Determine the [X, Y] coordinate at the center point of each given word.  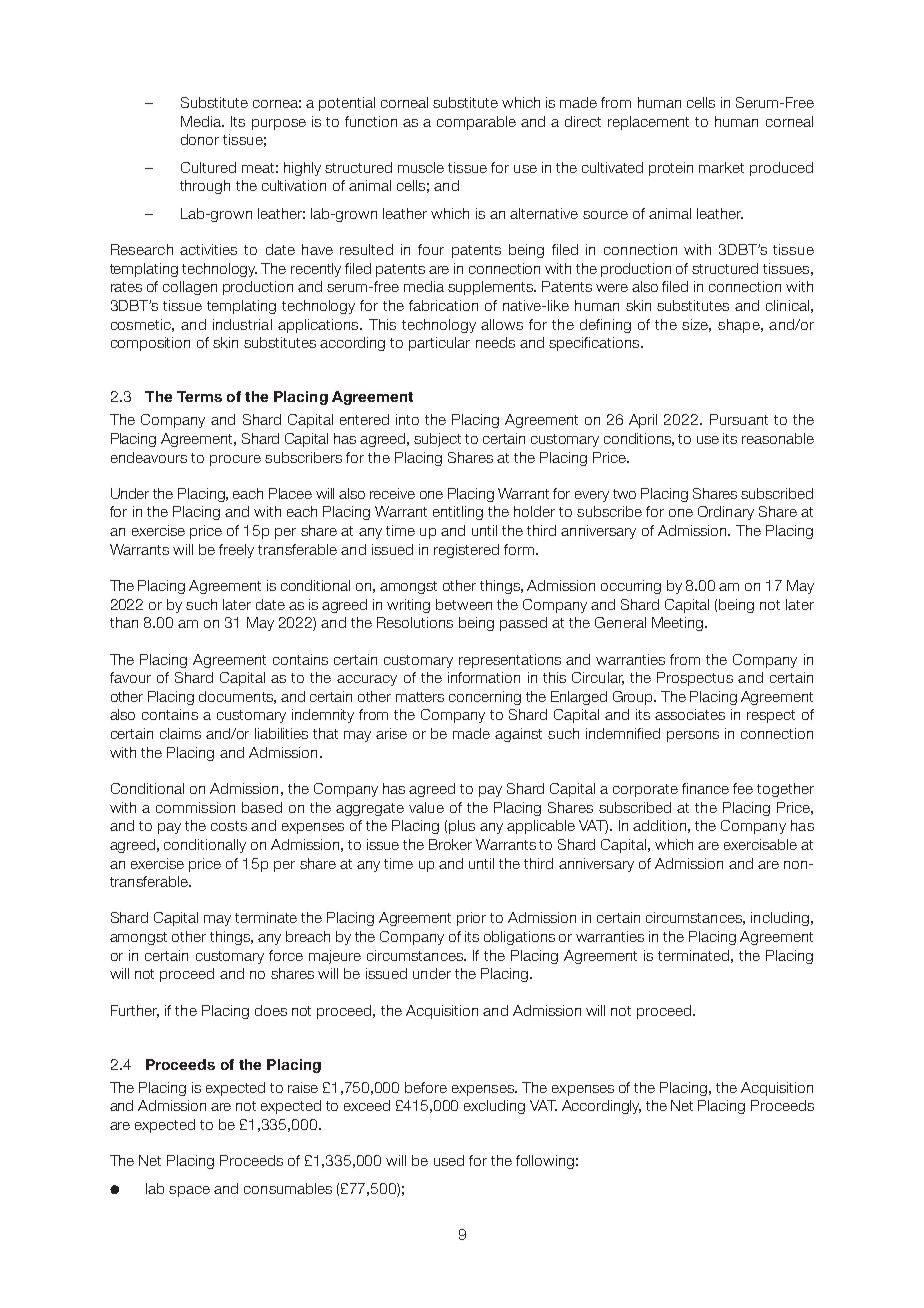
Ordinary [726, 513]
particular [439, 344]
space [189, 1191]
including [780, 919]
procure [235, 460]
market [721, 167]
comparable [476, 123]
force [286, 955]
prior [471, 919]
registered [466, 551]
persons [693, 736]
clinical [787, 305]
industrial [242, 324]
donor [200, 139]
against [518, 735]
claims [180, 733]
